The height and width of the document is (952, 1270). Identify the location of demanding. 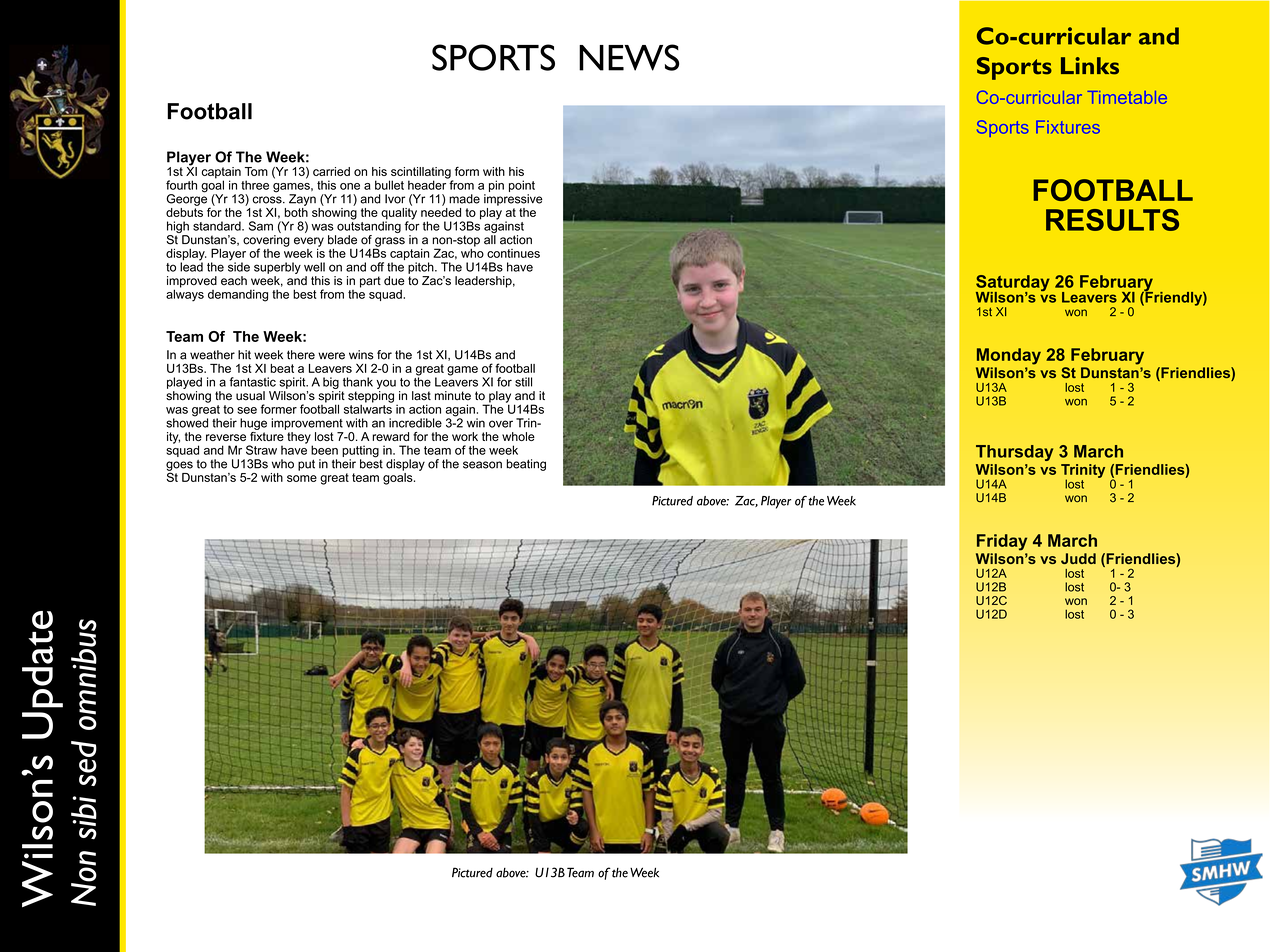
(238, 295).
